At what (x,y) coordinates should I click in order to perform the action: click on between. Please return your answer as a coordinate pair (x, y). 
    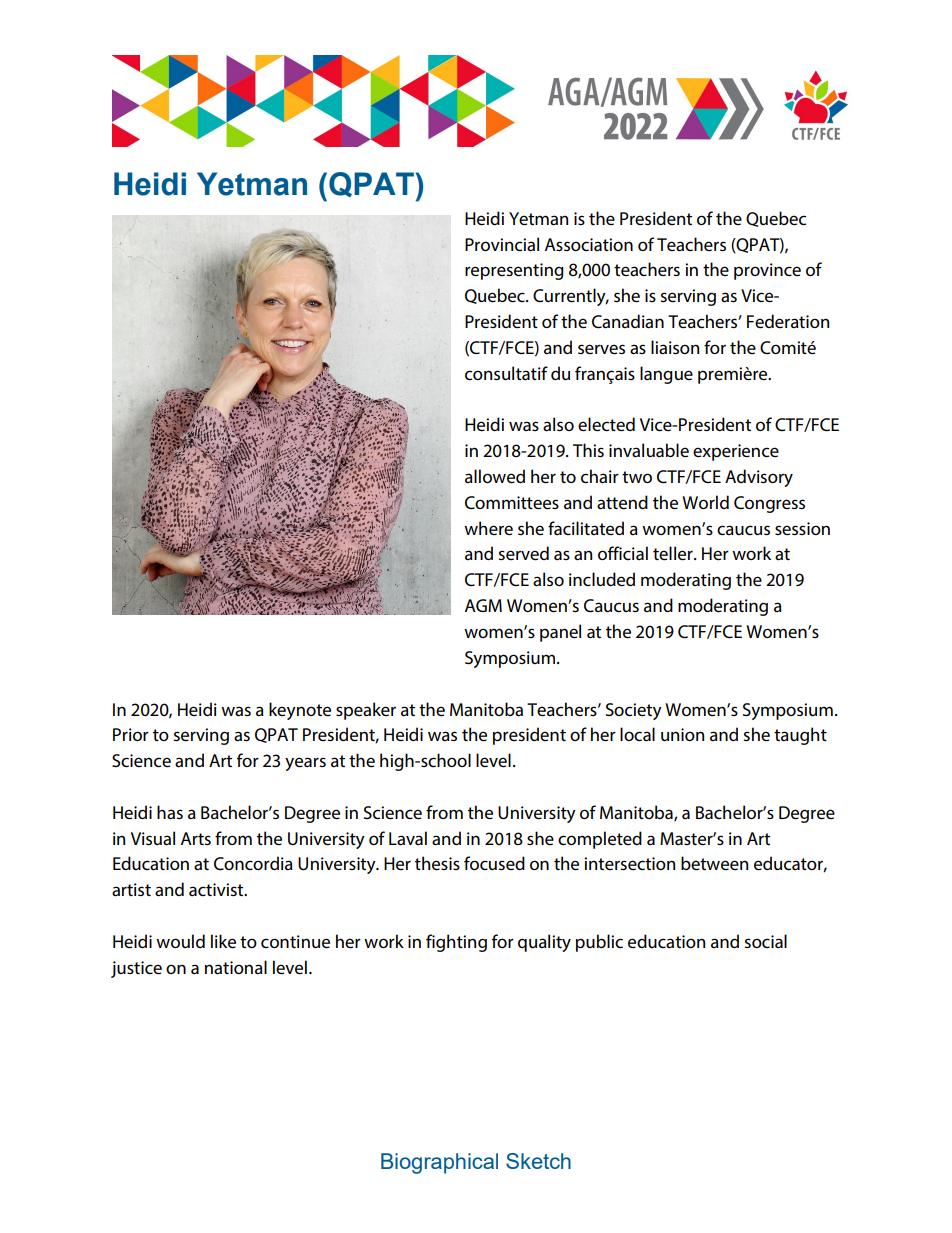
    Looking at the image, I should click on (714, 863).
